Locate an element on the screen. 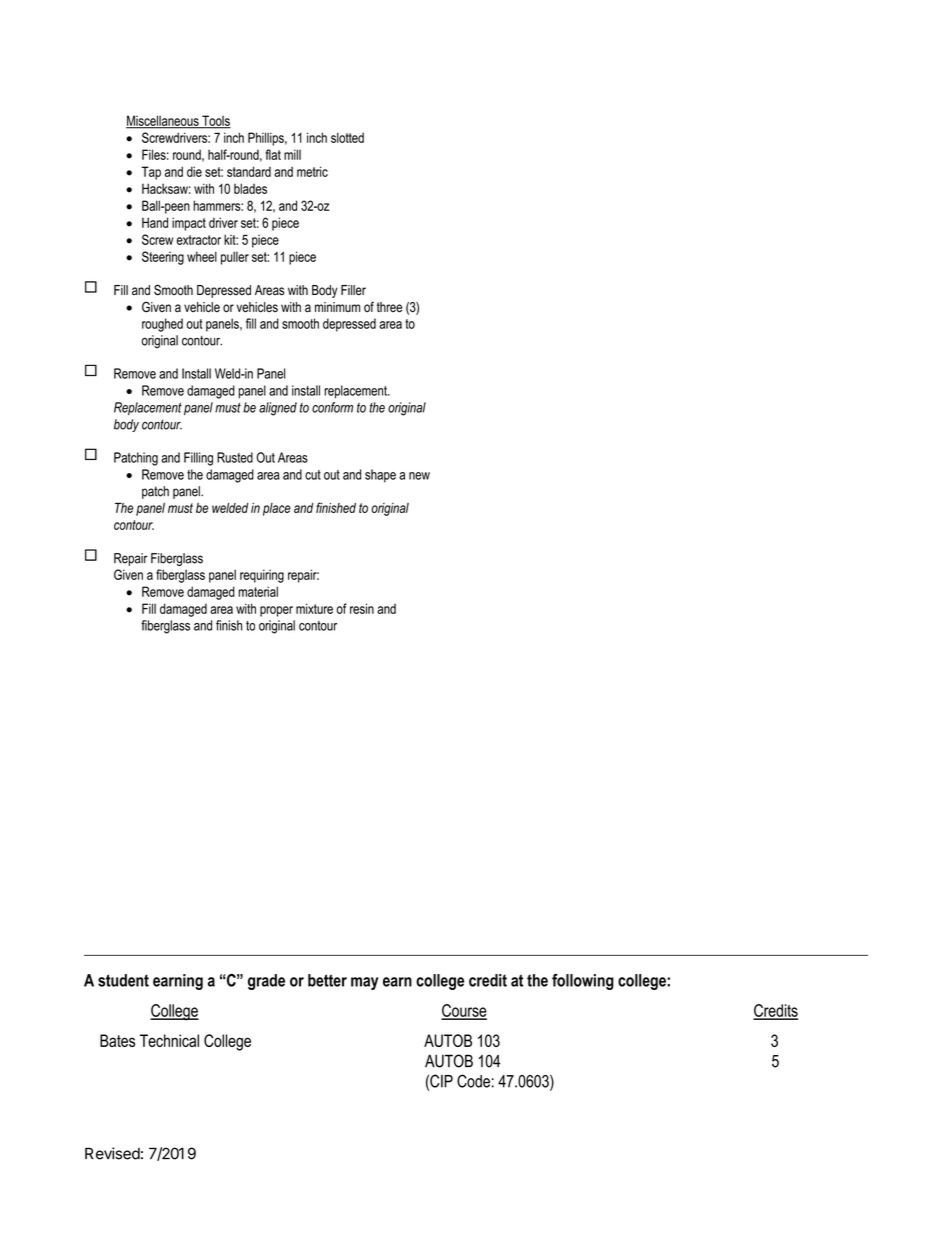  conform is located at coordinates (332, 407).
